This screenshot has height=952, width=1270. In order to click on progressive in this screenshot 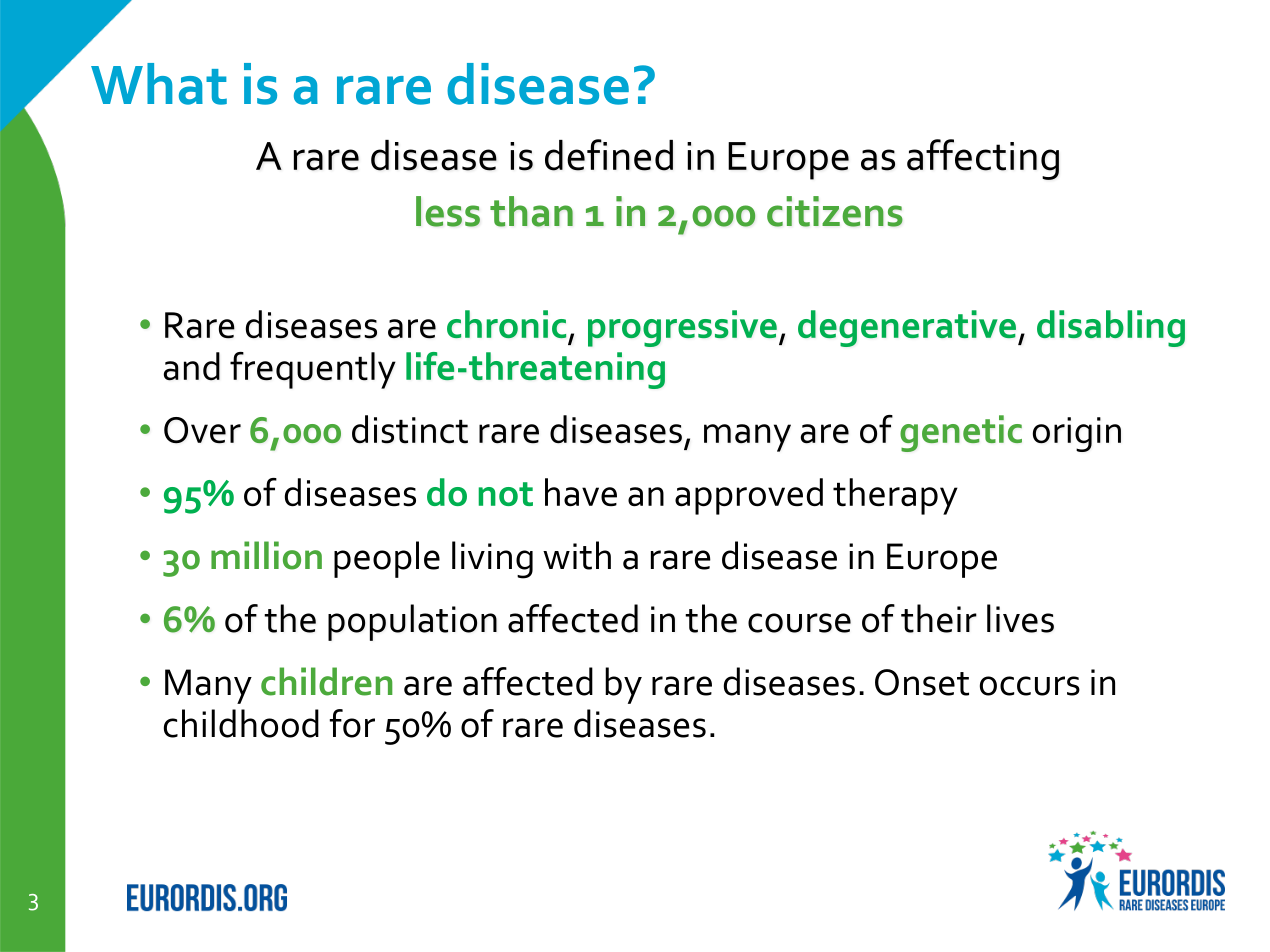, I will do `click(682, 328)`.
